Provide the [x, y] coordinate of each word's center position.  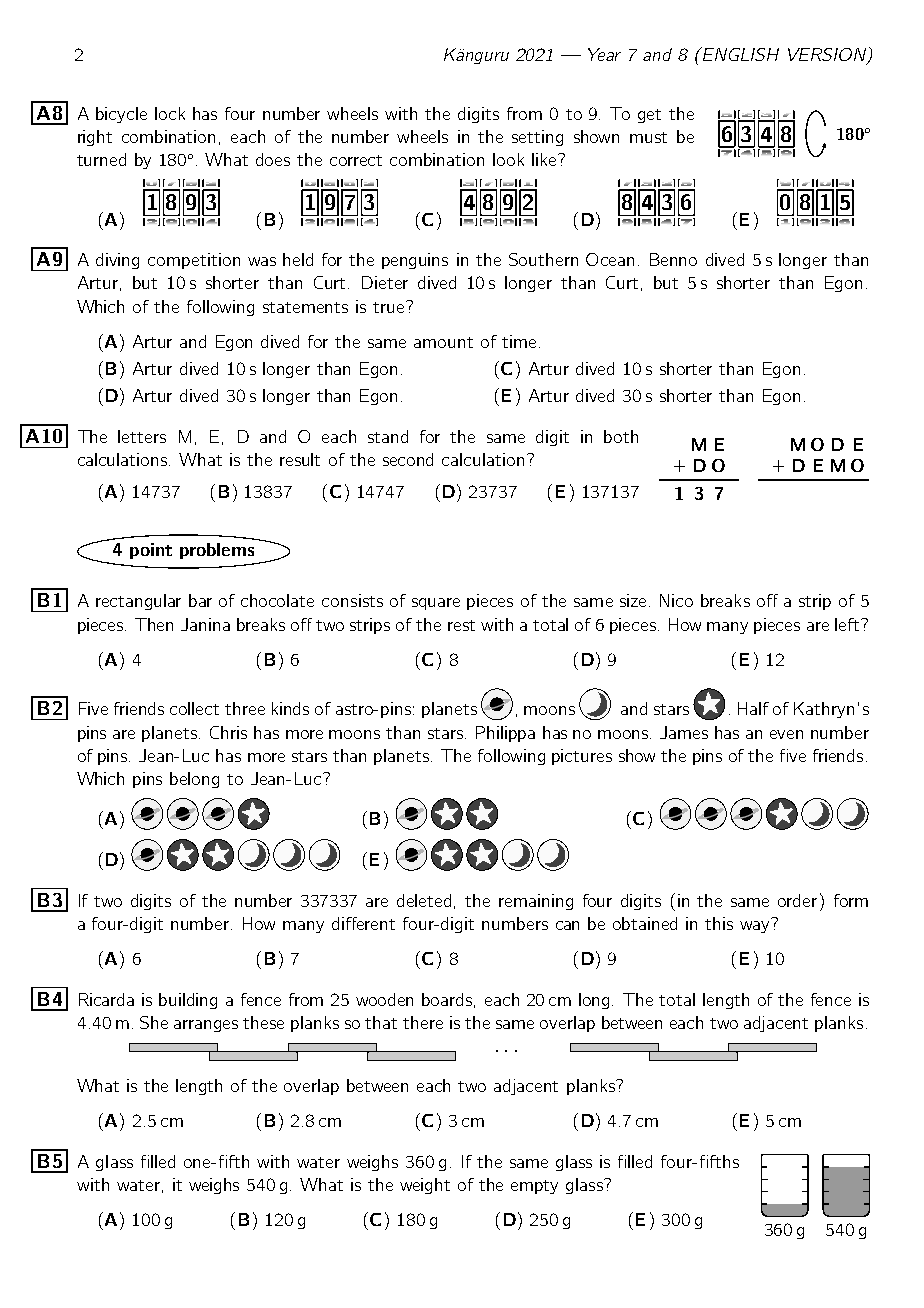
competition [194, 261]
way [754, 927]
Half [753, 708]
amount [443, 342]
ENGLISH [740, 54]
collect [194, 708]
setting [537, 138]
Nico [676, 600]
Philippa [505, 734]
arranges [206, 1026]
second [408, 459]
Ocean [610, 259]
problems [217, 551]
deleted [424, 900]
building [188, 1001]
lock [170, 113]
